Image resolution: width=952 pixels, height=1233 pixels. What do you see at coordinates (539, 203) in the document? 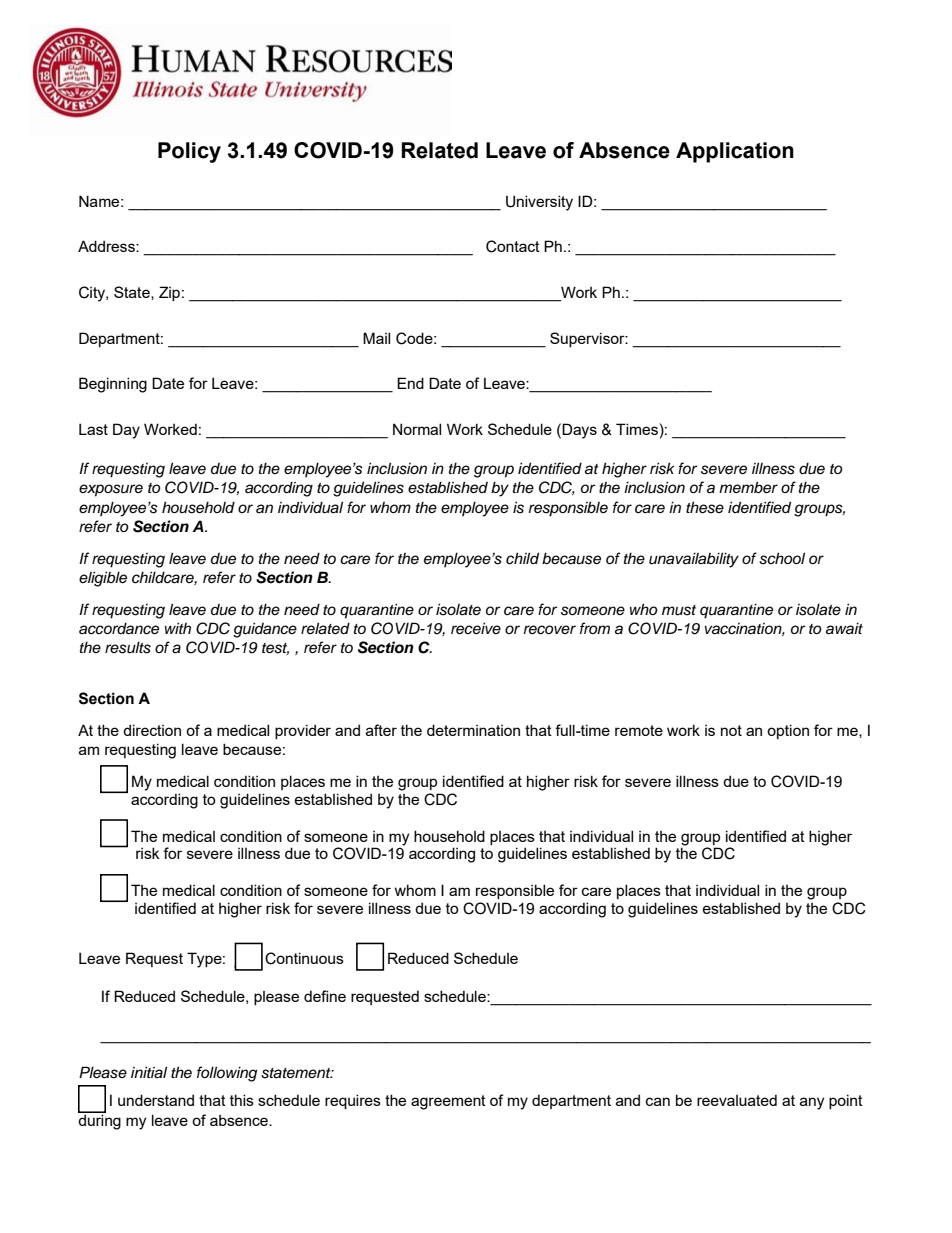
I see `University` at bounding box center [539, 203].
